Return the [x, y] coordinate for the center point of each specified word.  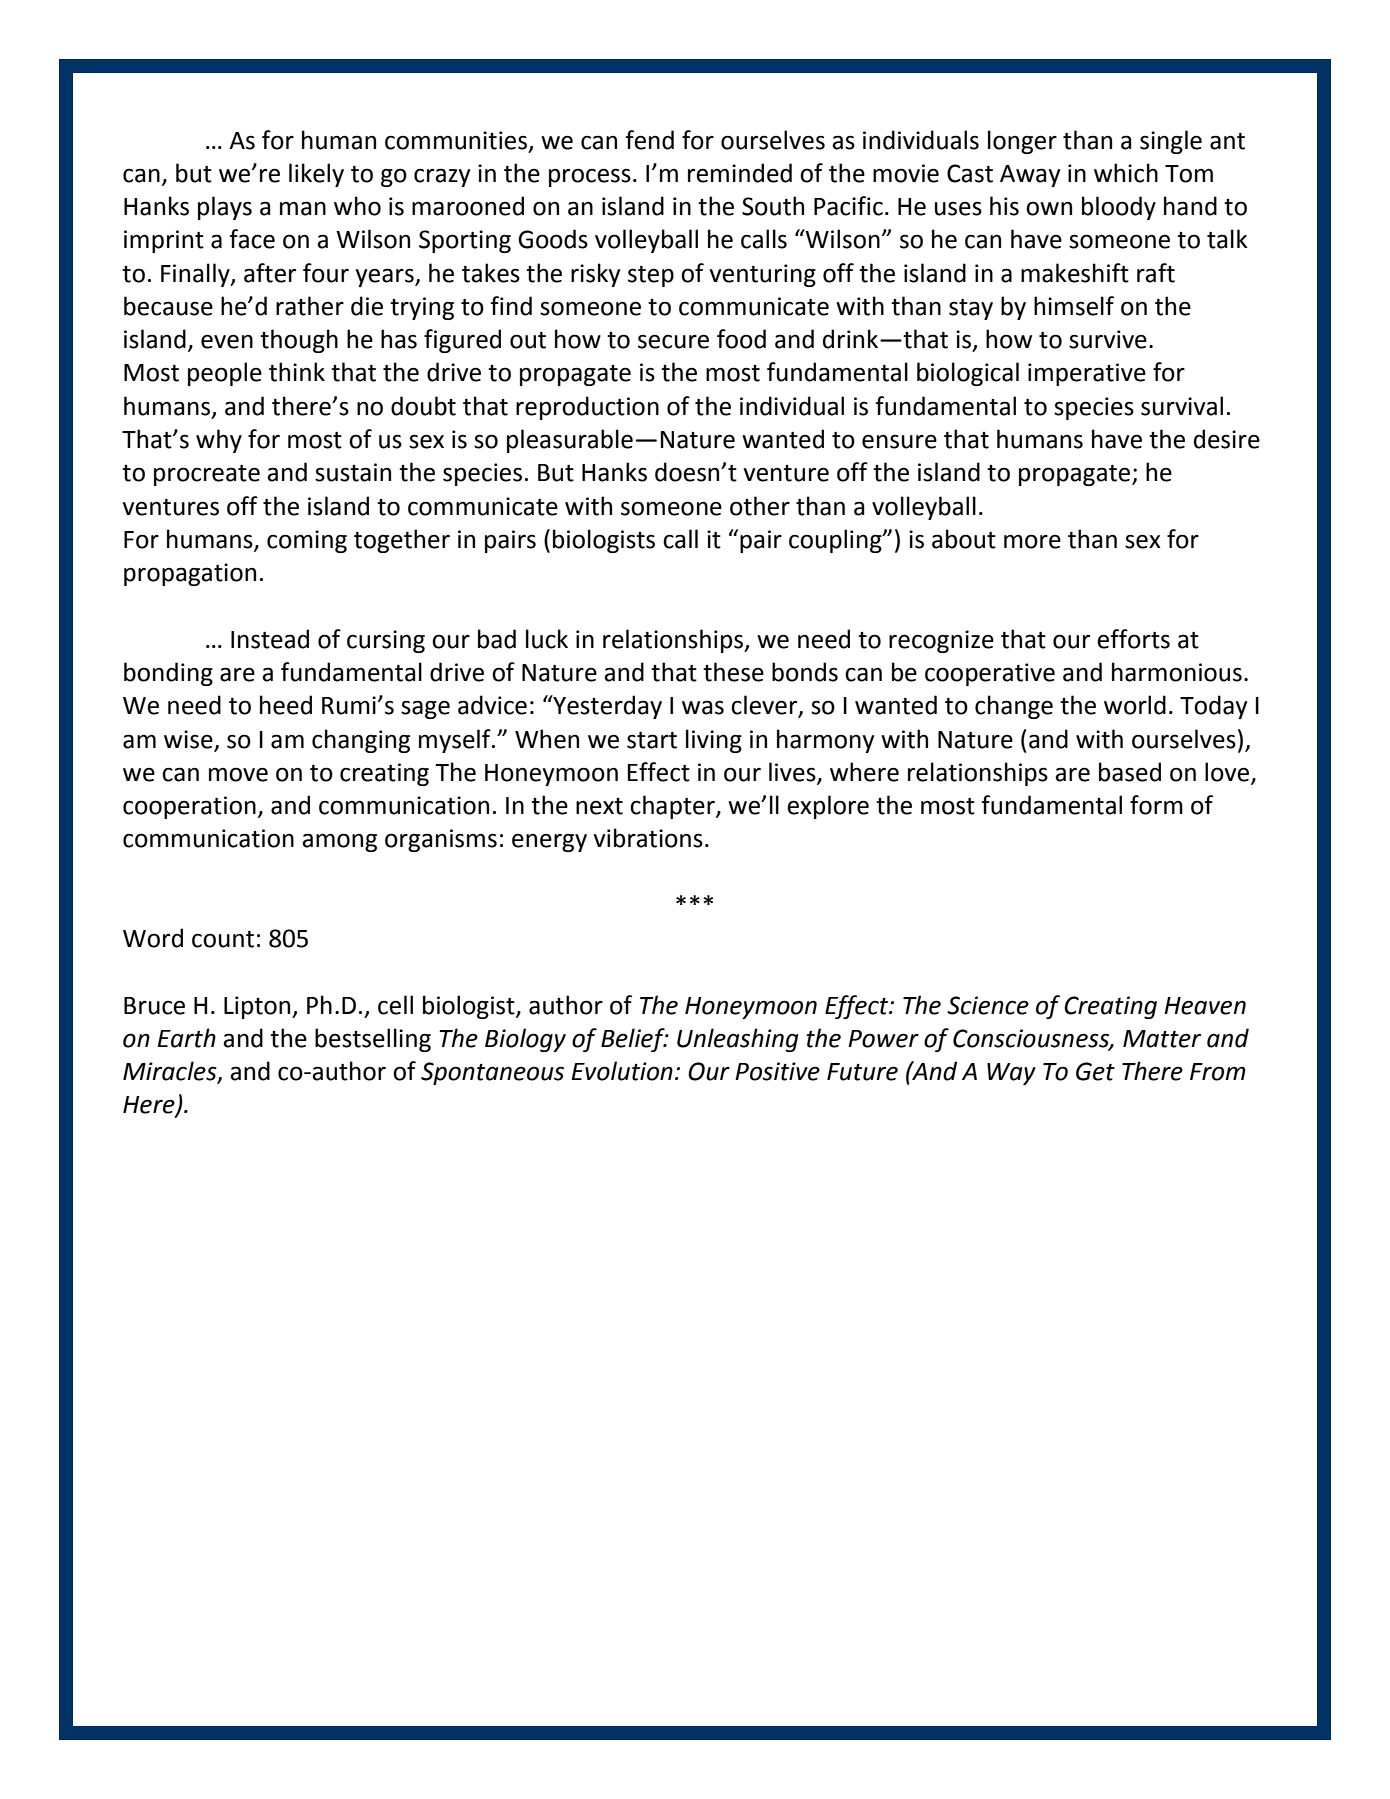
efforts [1133, 639]
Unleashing [737, 1040]
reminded [740, 173]
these [733, 672]
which [1126, 173]
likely [316, 175]
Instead [270, 639]
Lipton [258, 1007]
